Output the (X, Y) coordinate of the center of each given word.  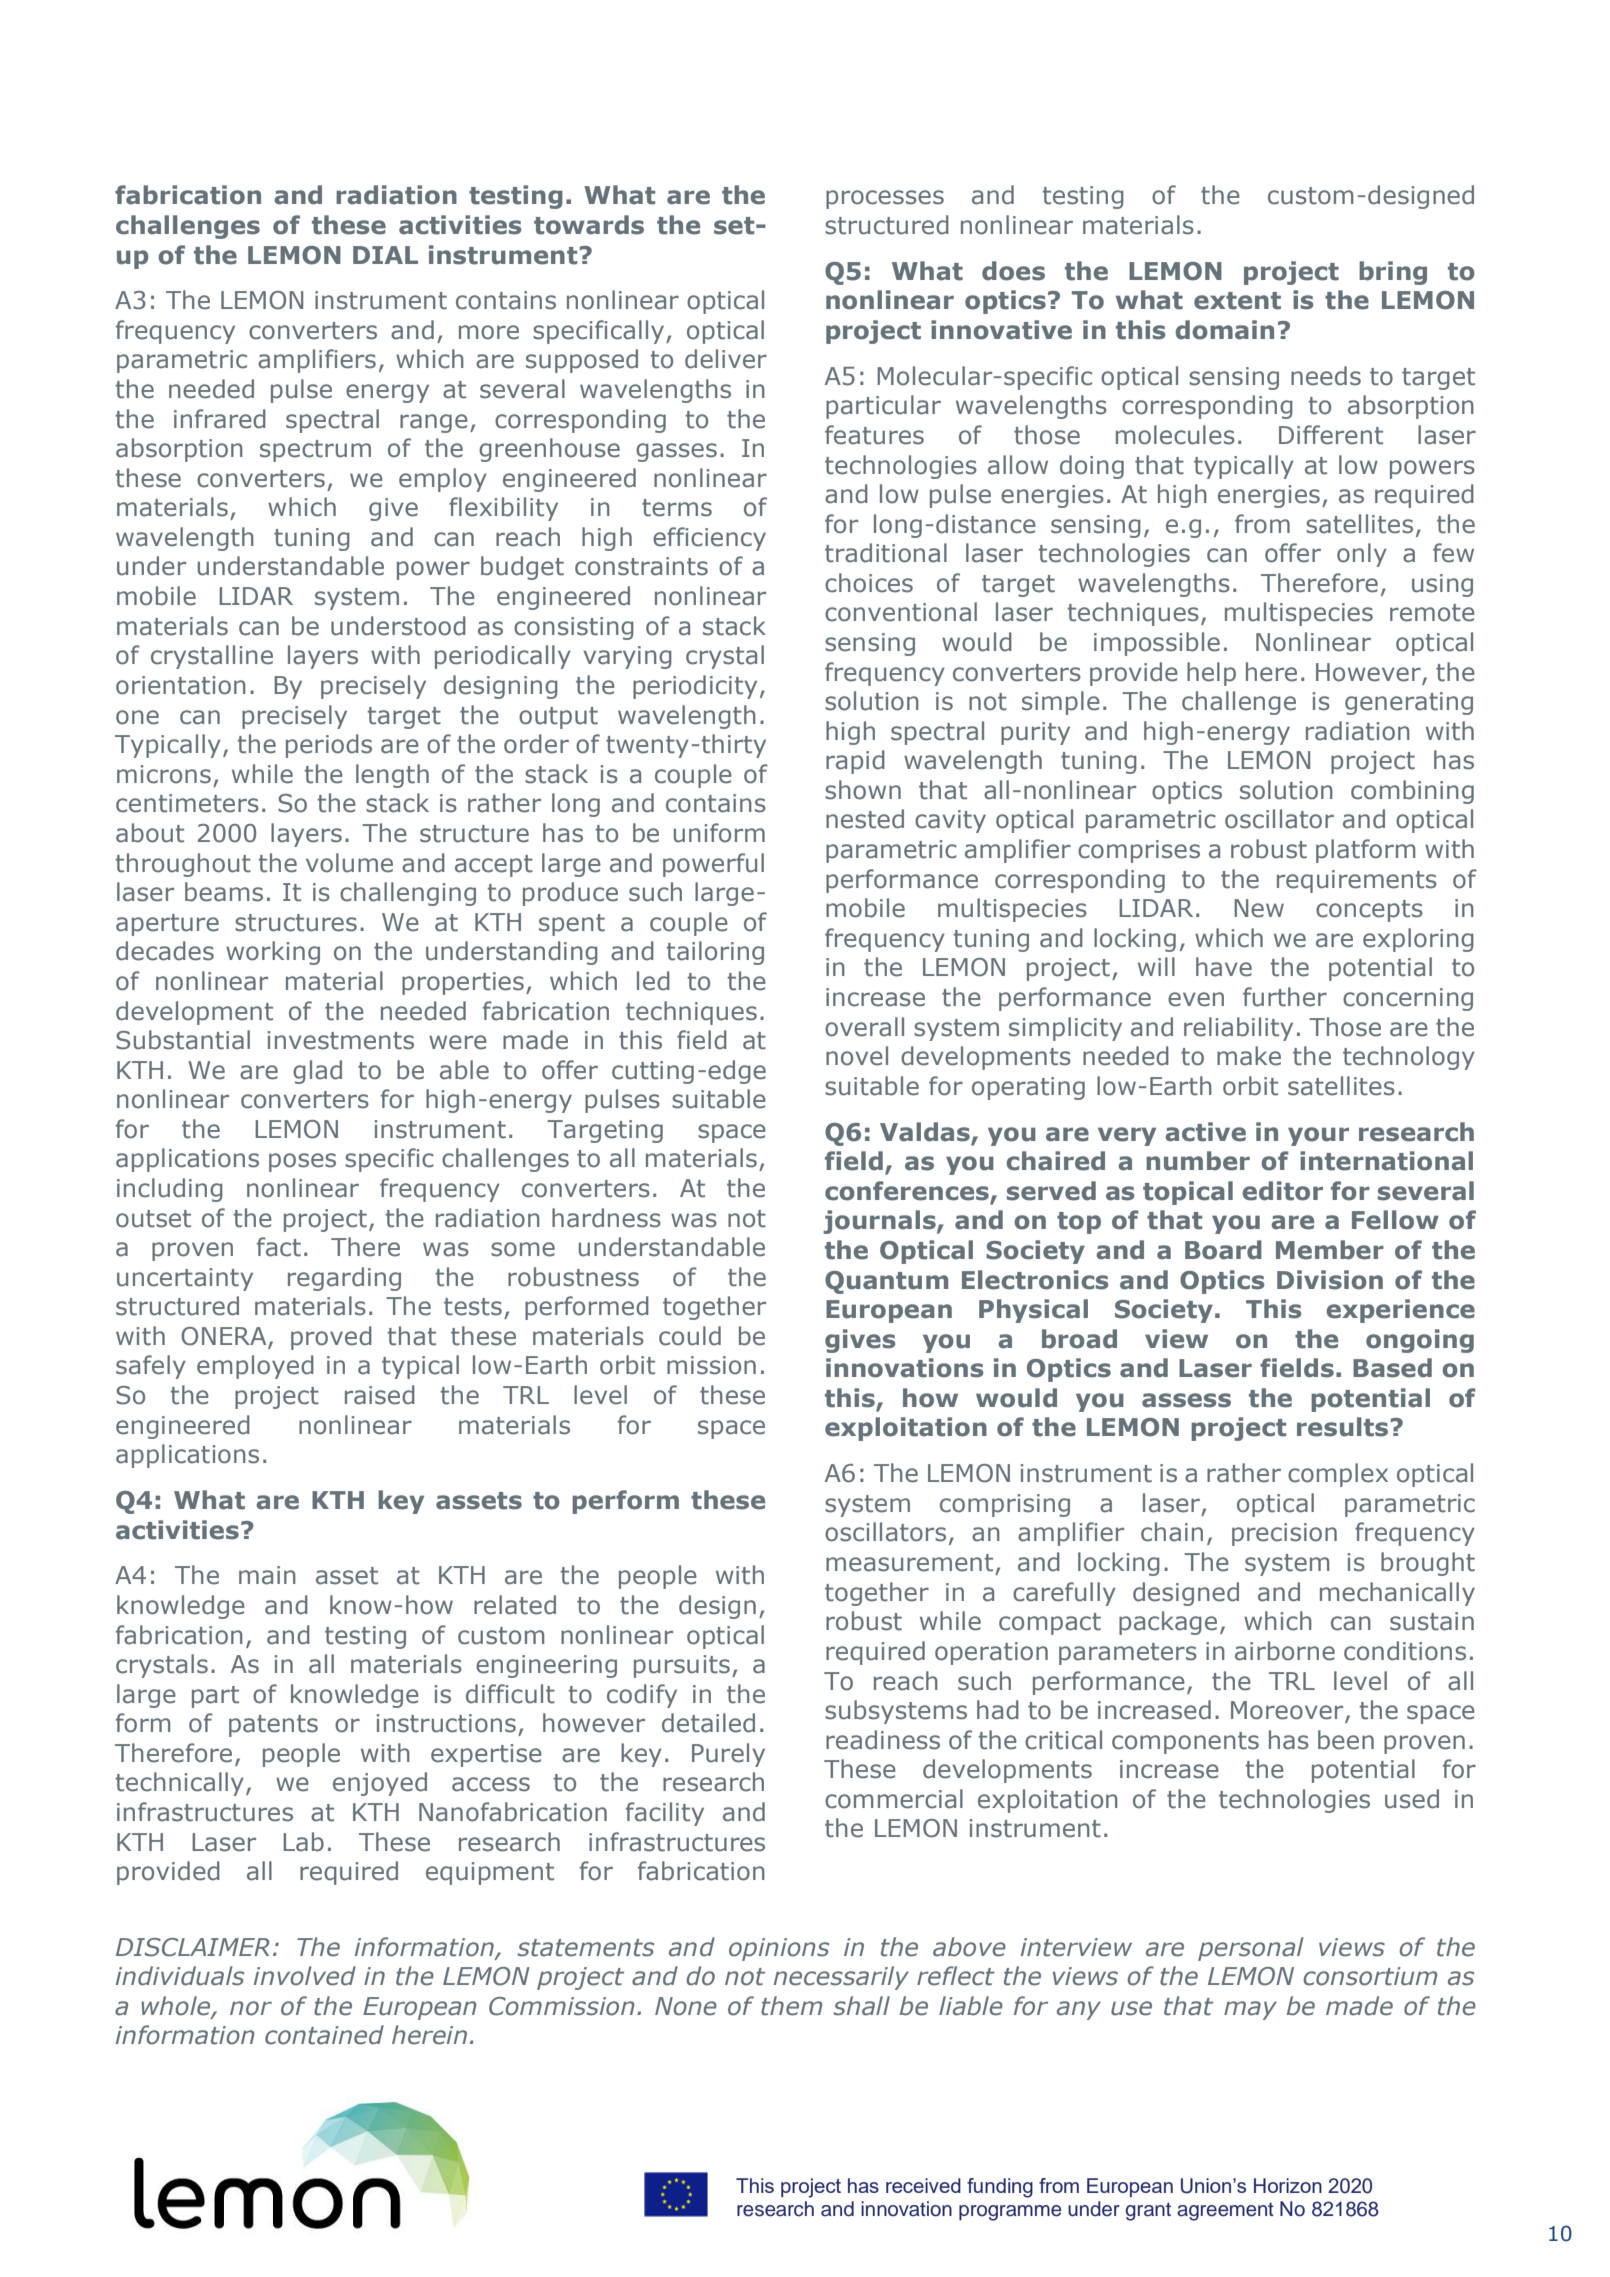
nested (865, 819)
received (923, 2185)
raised (380, 1395)
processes (885, 199)
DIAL (385, 255)
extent (1237, 301)
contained (324, 2035)
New (1259, 908)
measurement (909, 1563)
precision (1284, 1534)
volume (349, 863)
